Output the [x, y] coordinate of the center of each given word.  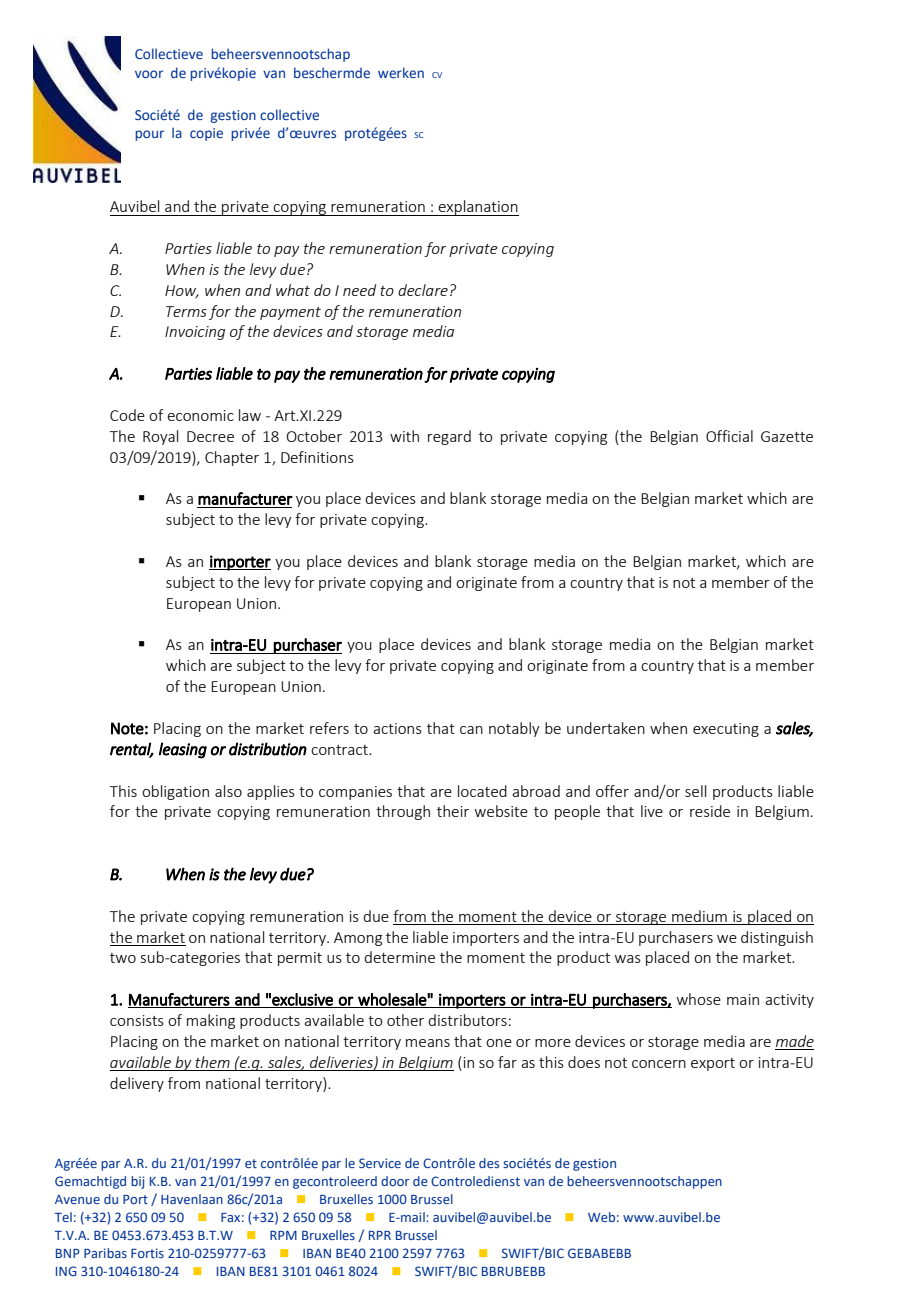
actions [397, 728]
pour [149, 135]
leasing [183, 750]
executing [726, 730]
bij [137, 1182]
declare [423, 290]
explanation [478, 208]
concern [659, 1064]
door [395, 1181]
